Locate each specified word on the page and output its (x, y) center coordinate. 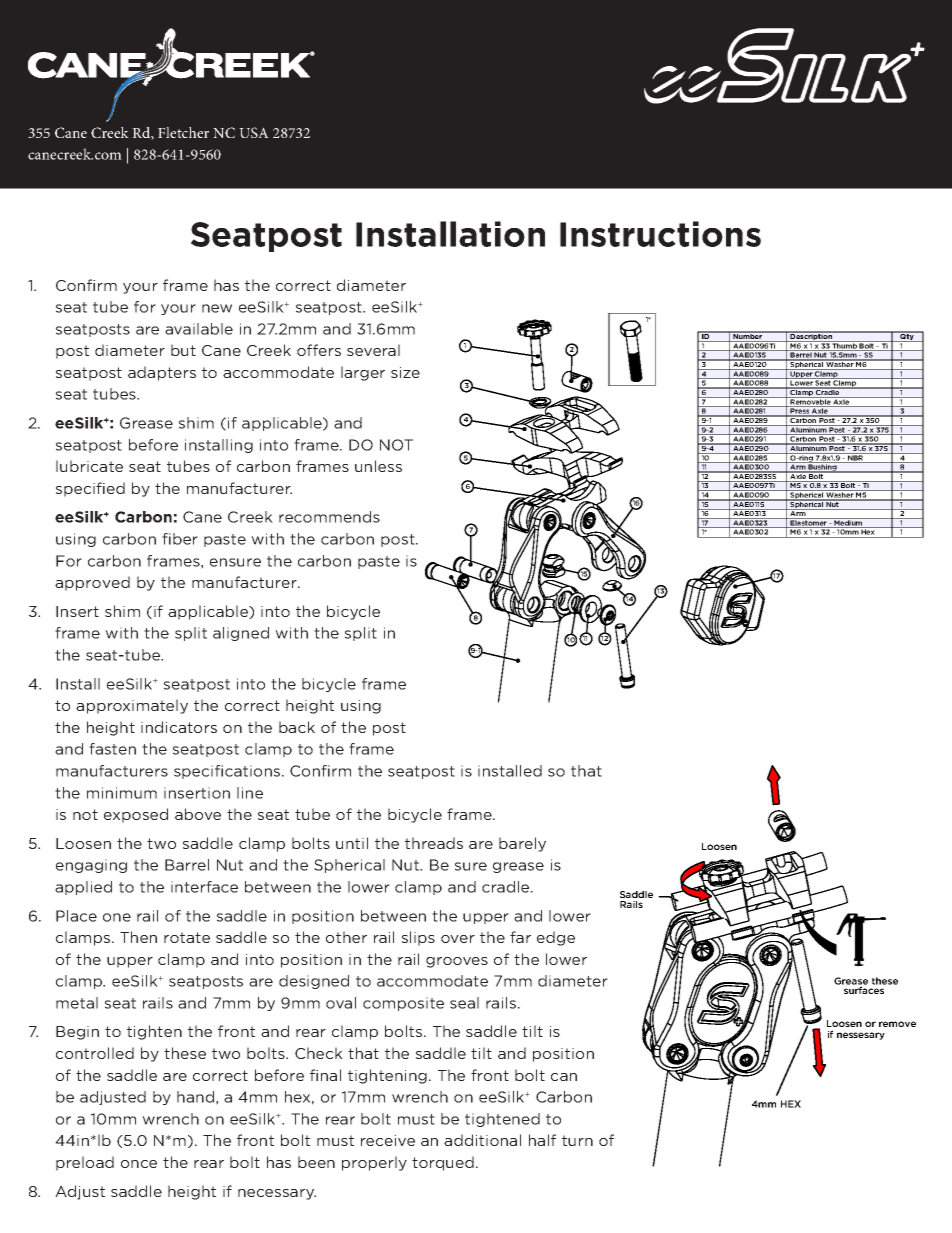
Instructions (660, 234)
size (405, 372)
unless (378, 466)
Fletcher (183, 132)
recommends (329, 517)
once (139, 1164)
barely (522, 844)
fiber (180, 539)
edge (556, 938)
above (198, 814)
